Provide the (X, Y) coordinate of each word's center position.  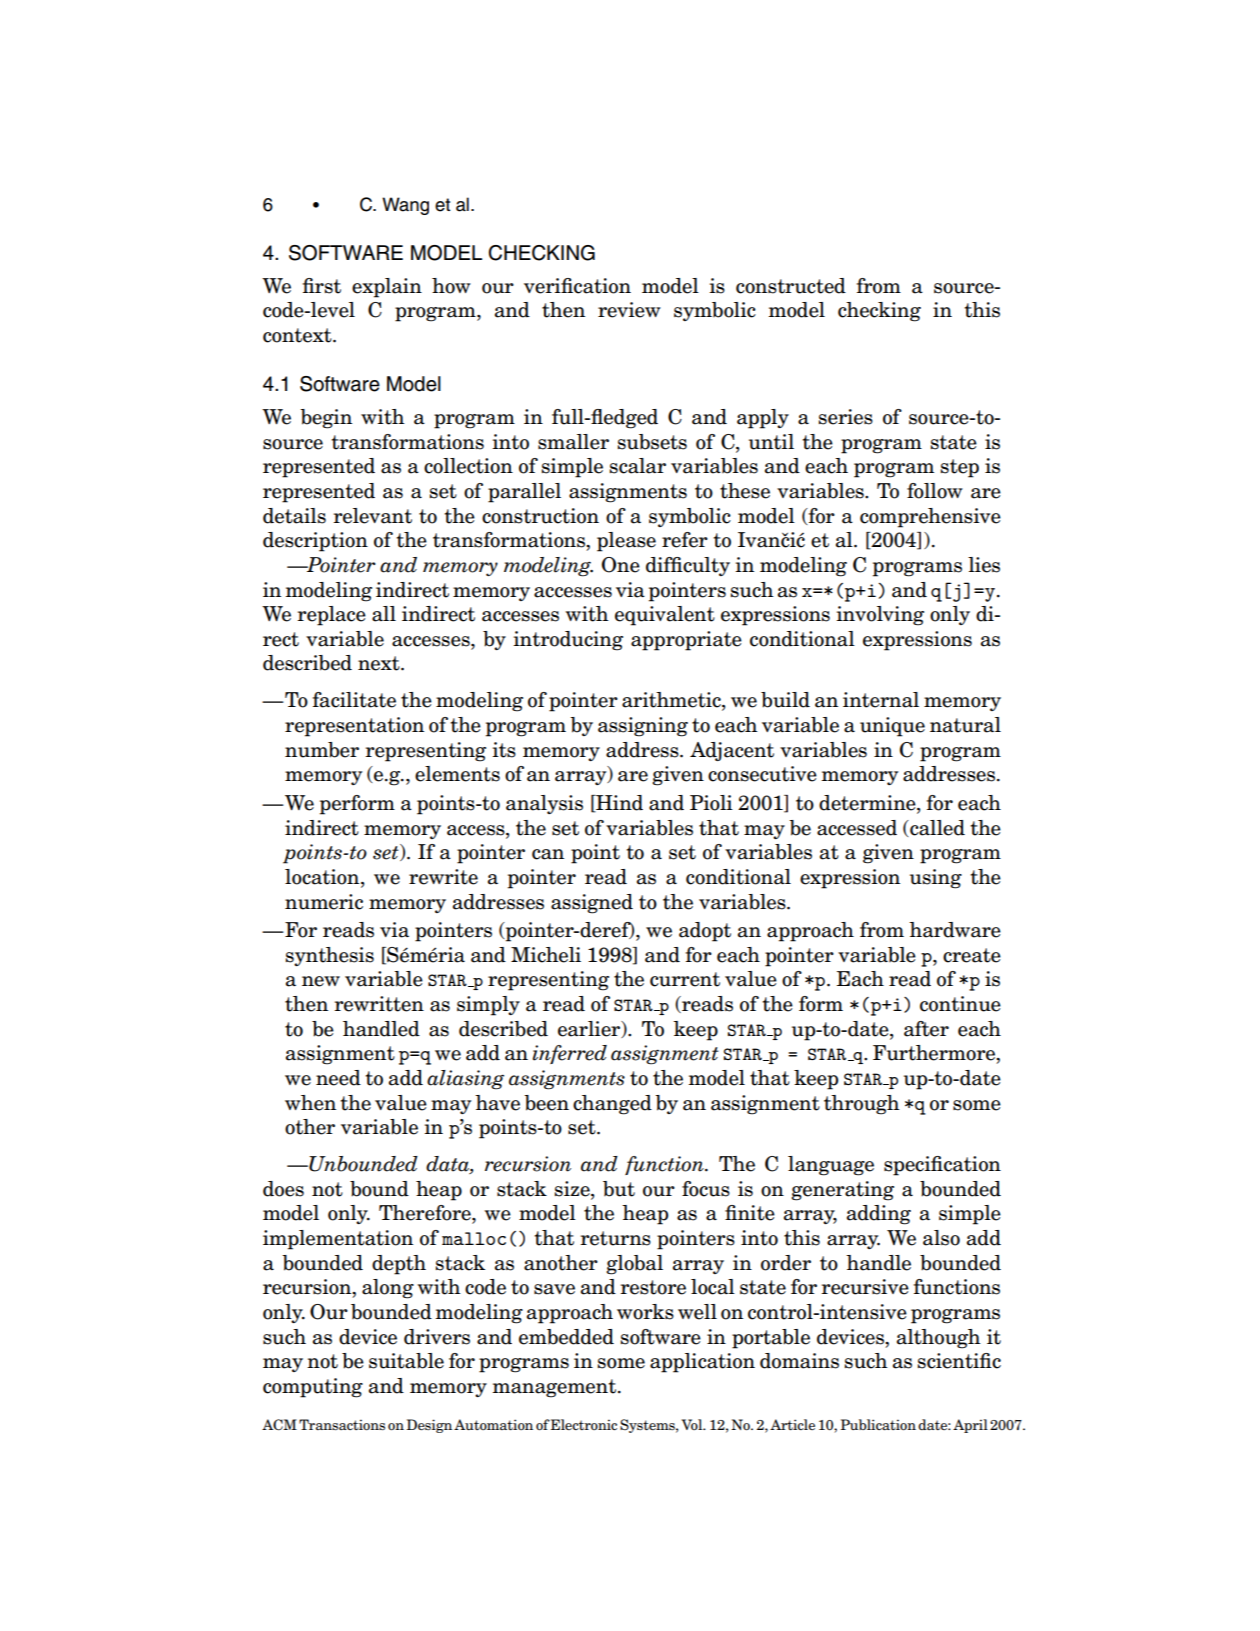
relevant (372, 516)
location (323, 878)
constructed (791, 286)
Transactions (342, 1425)
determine (868, 804)
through (862, 1105)
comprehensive (930, 518)
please (626, 542)
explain (387, 288)
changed (612, 1105)
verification (577, 286)
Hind (618, 804)
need (338, 1078)
